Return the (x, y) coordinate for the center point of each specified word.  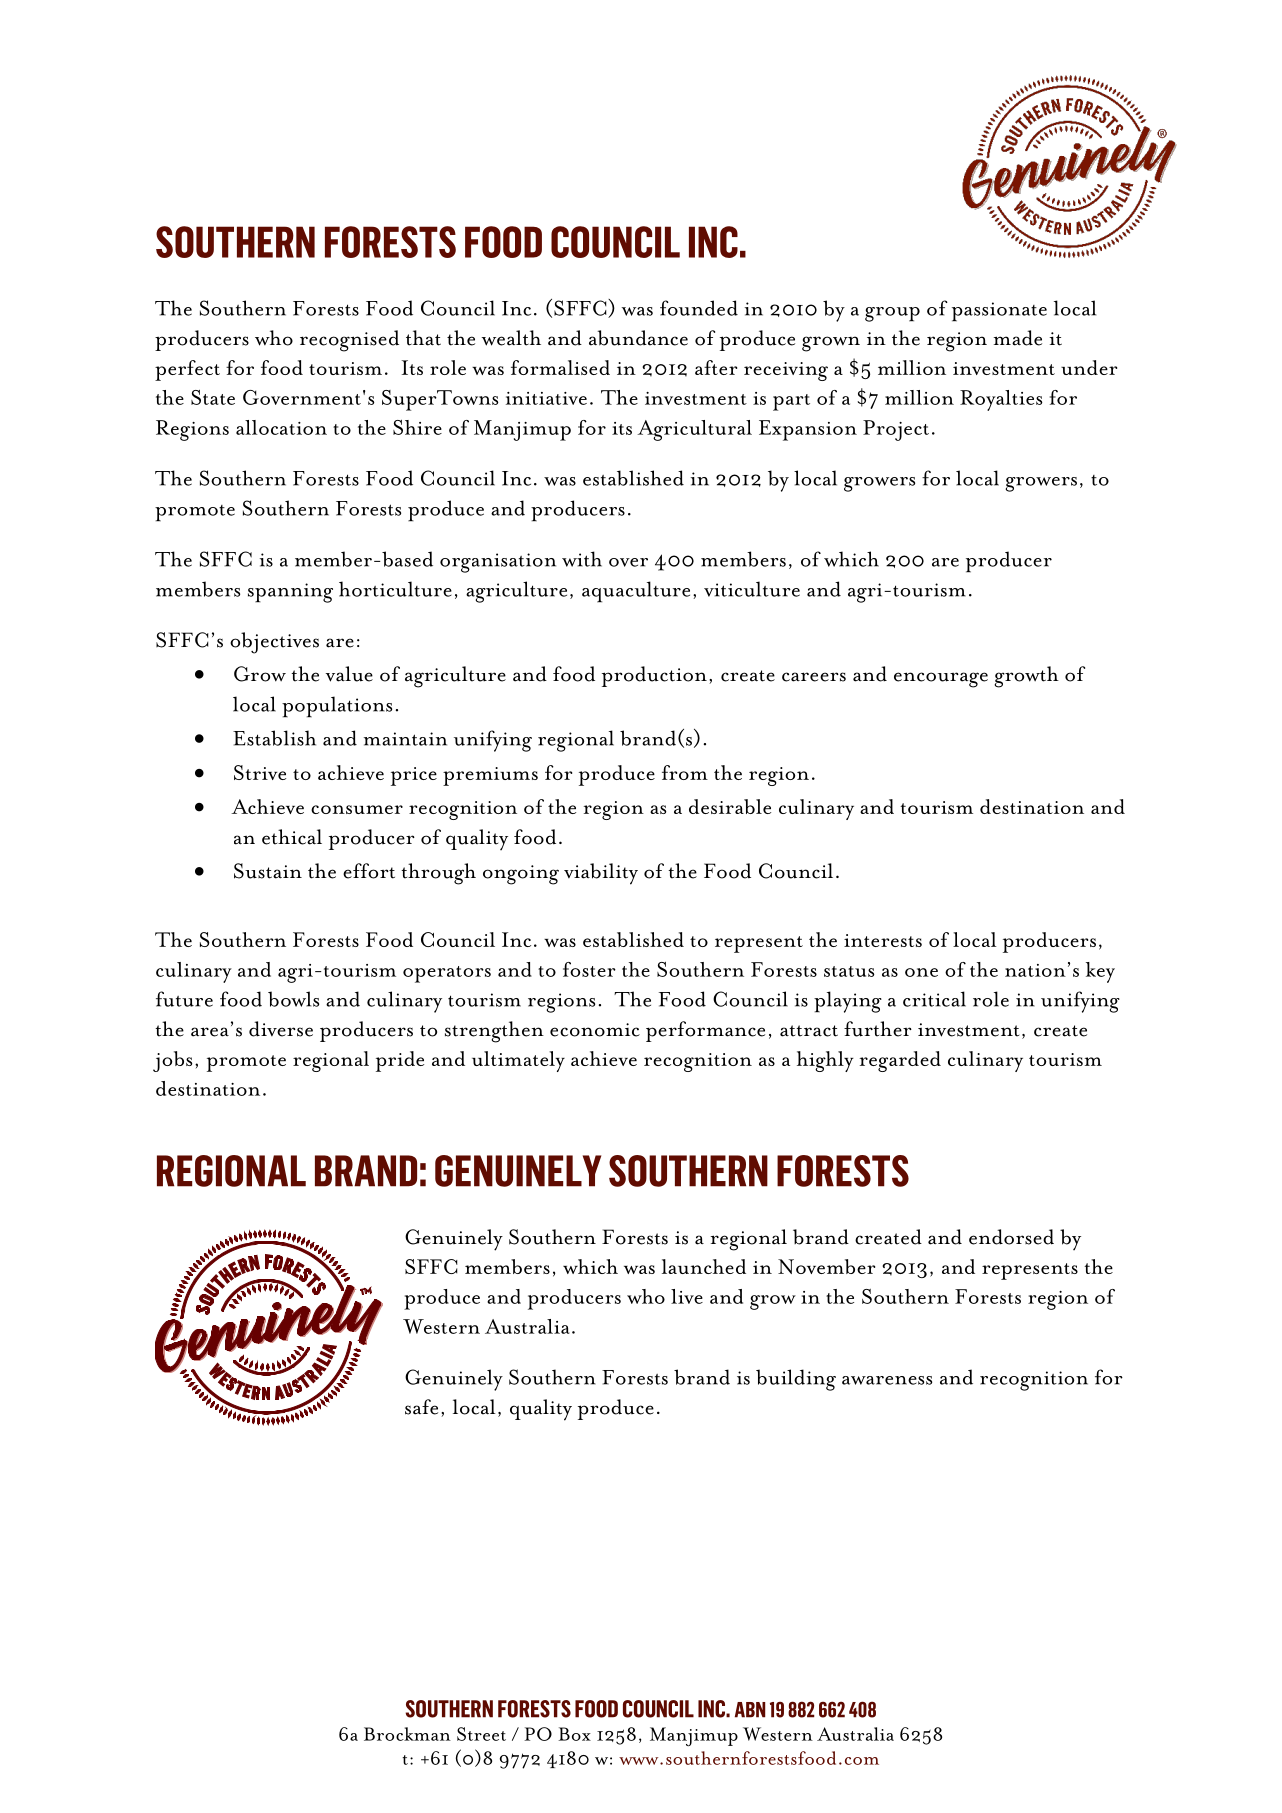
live (687, 1296)
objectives (274, 643)
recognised (349, 341)
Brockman (407, 1734)
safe (421, 1407)
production (654, 676)
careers (814, 677)
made (1018, 338)
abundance (638, 338)
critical (934, 999)
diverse (281, 1029)
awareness (887, 1380)
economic (595, 1030)
